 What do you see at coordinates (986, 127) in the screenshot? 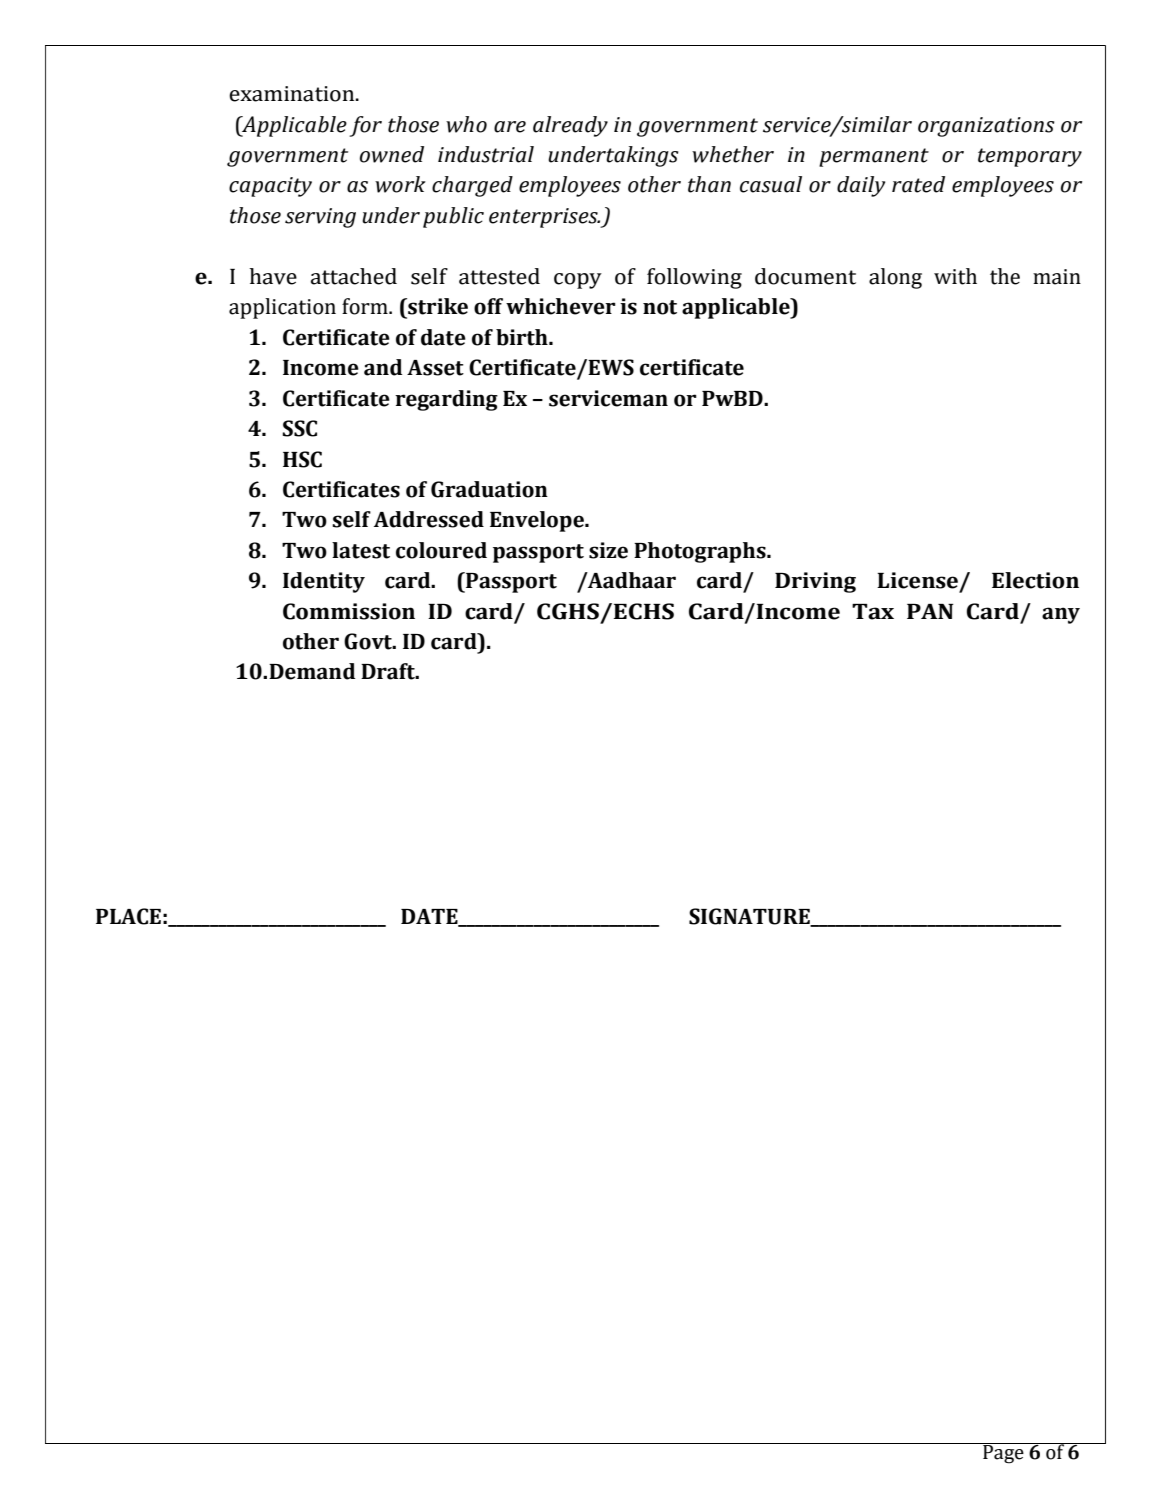
I see `organizations` at bounding box center [986, 127].
